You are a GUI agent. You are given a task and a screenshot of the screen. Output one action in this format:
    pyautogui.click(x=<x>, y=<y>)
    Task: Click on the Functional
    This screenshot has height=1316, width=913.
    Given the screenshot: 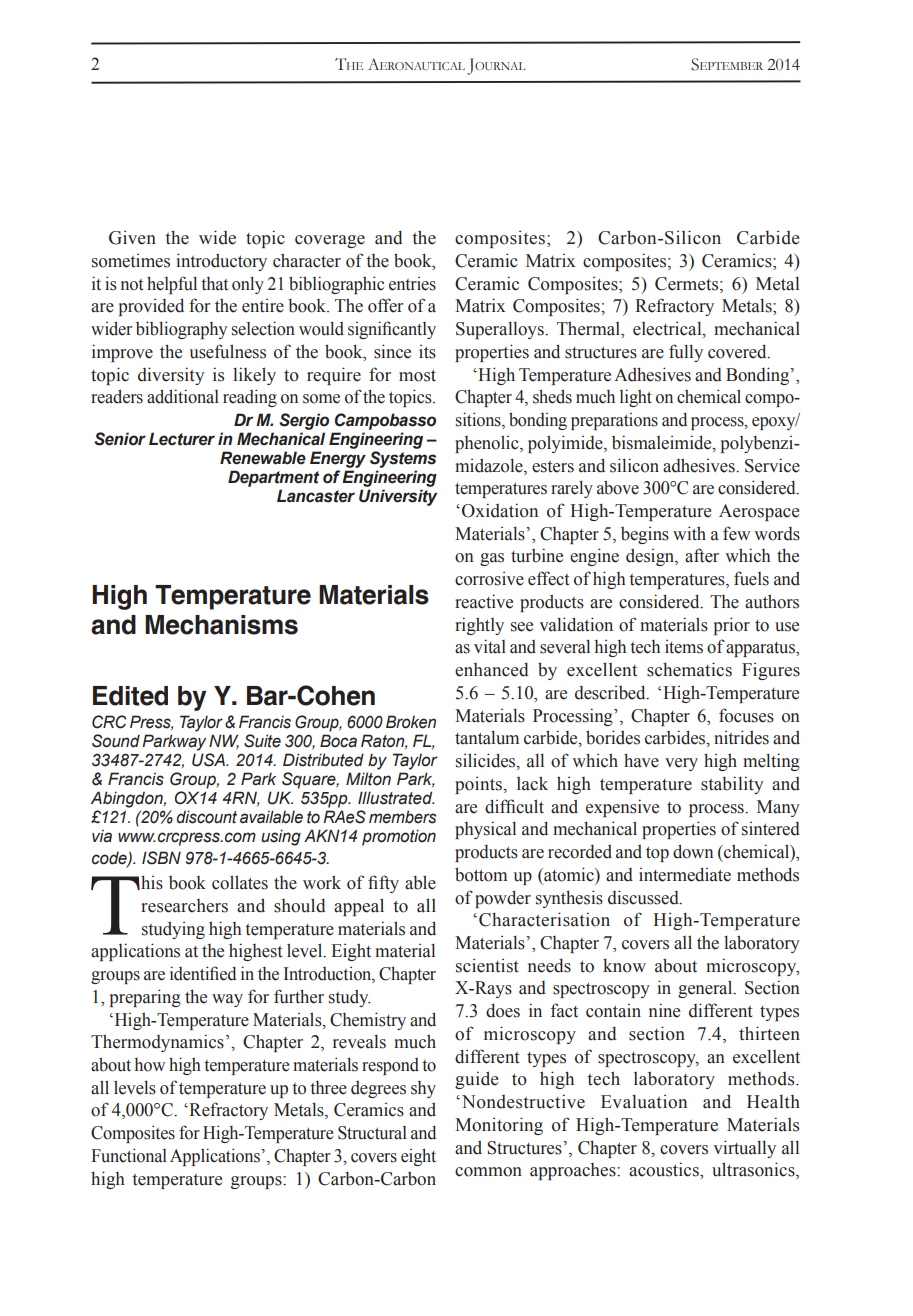 What is the action you would take?
    pyautogui.click(x=129, y=1155)
